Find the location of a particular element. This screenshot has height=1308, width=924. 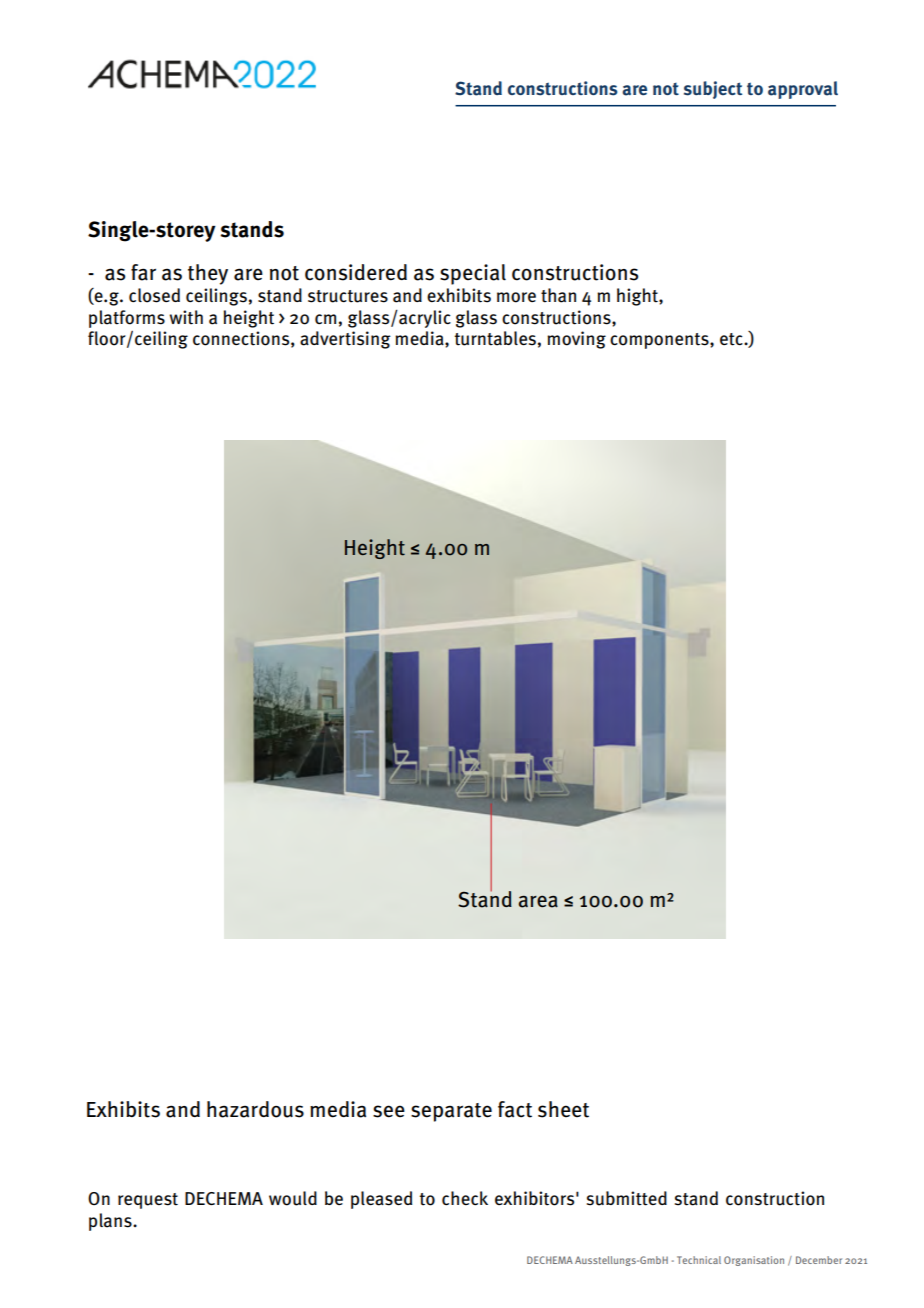

etc is located at coordinates (732, 339).
